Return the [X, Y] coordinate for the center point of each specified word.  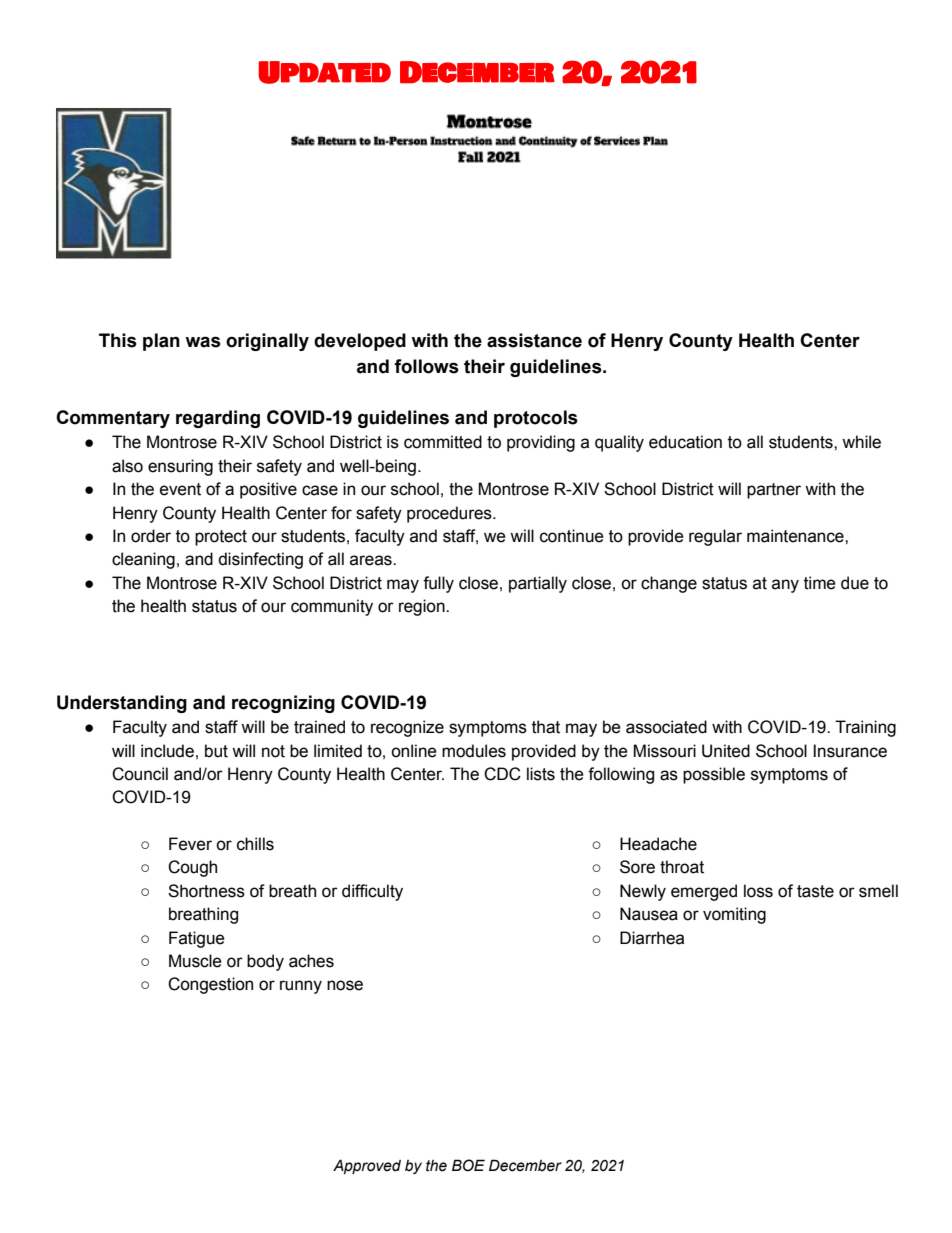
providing [541, 443]
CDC [502, 774]
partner [774, 491]
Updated [324, 72]
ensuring [180, 467]
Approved [367, 1166]
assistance [534, 340]
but [216, 751]
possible [714, 775]
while [861, 442]
